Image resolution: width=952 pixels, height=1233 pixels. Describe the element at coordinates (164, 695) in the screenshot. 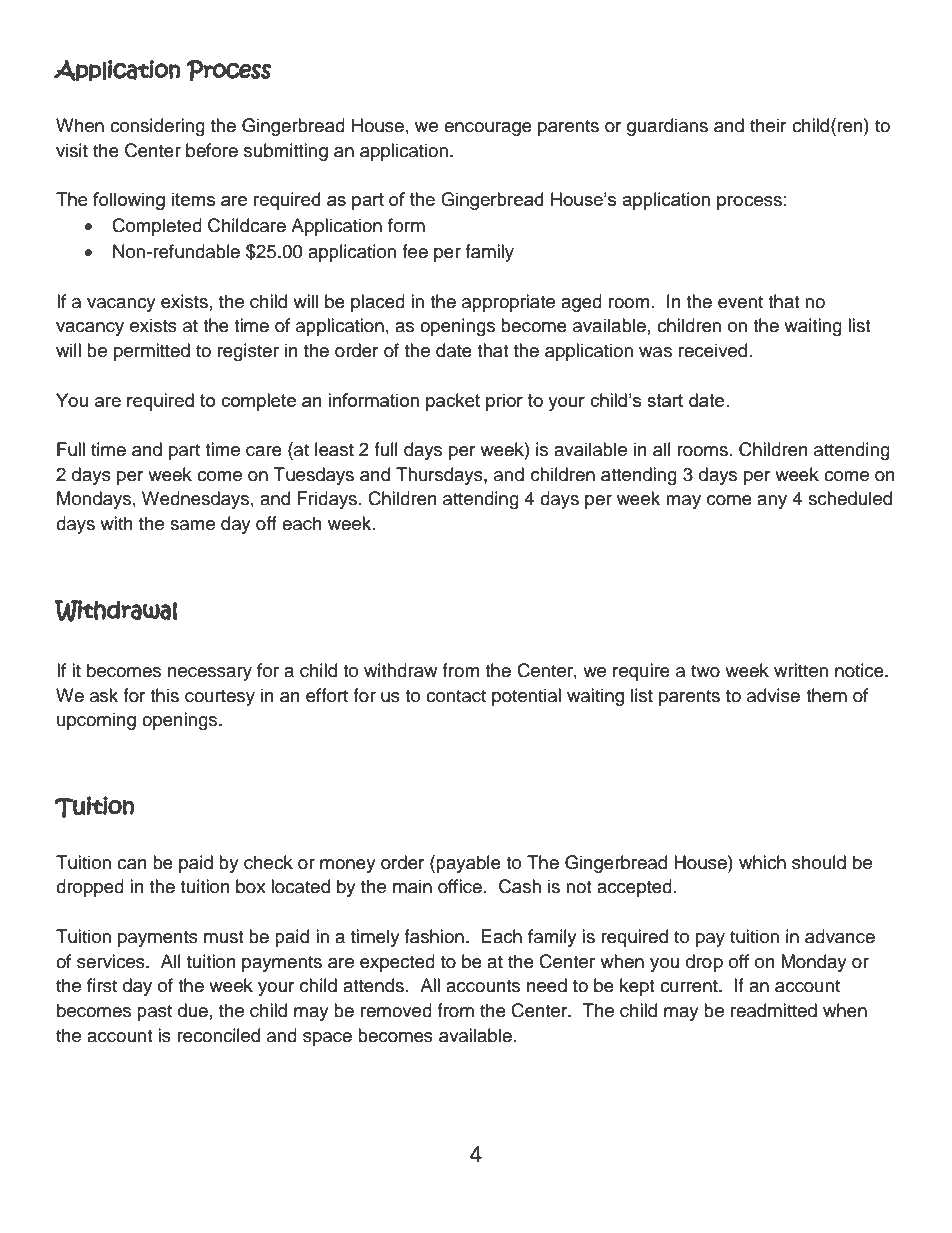

I see `this` at that location.
